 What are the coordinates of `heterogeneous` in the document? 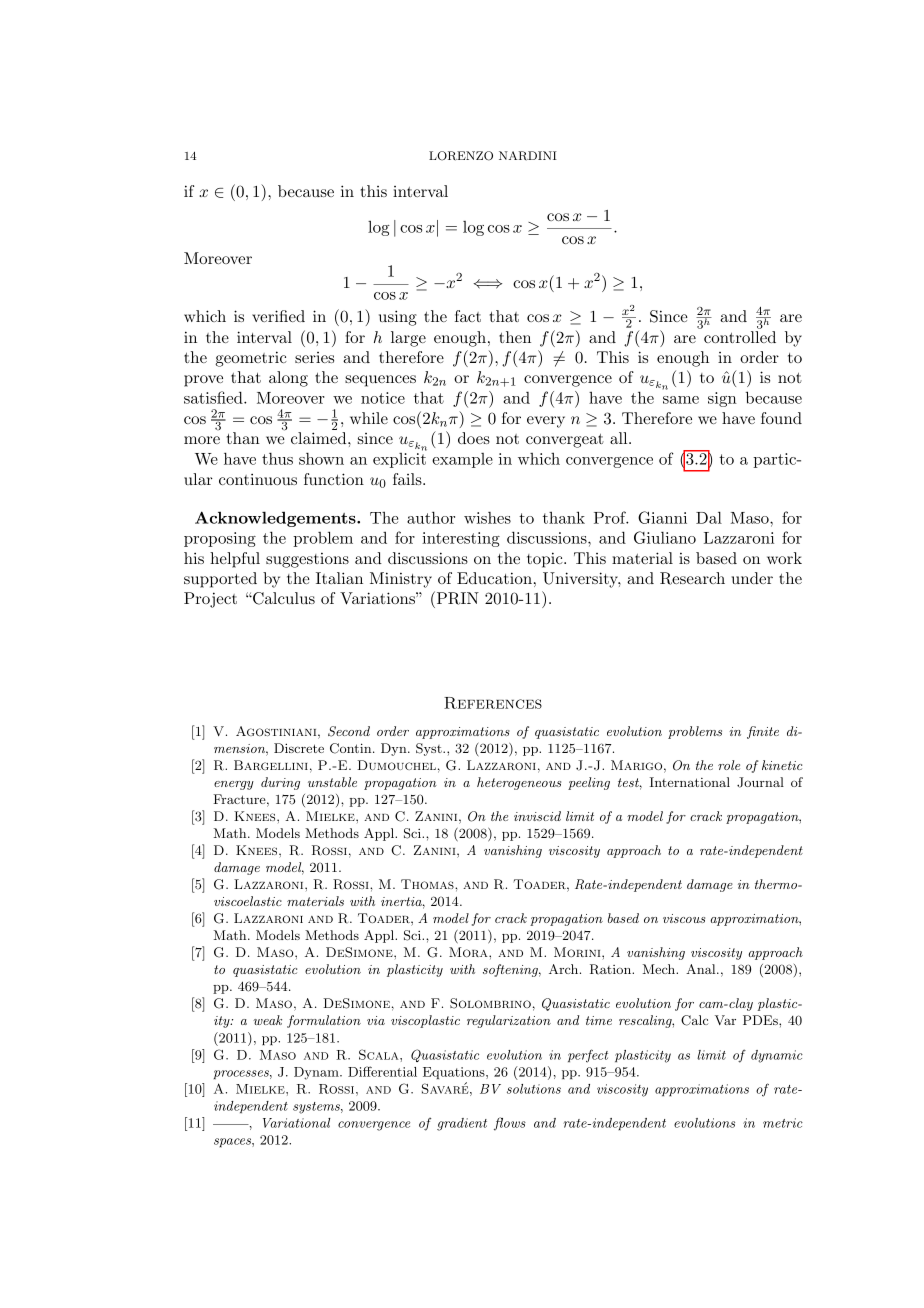 It's located at (519, 783).
